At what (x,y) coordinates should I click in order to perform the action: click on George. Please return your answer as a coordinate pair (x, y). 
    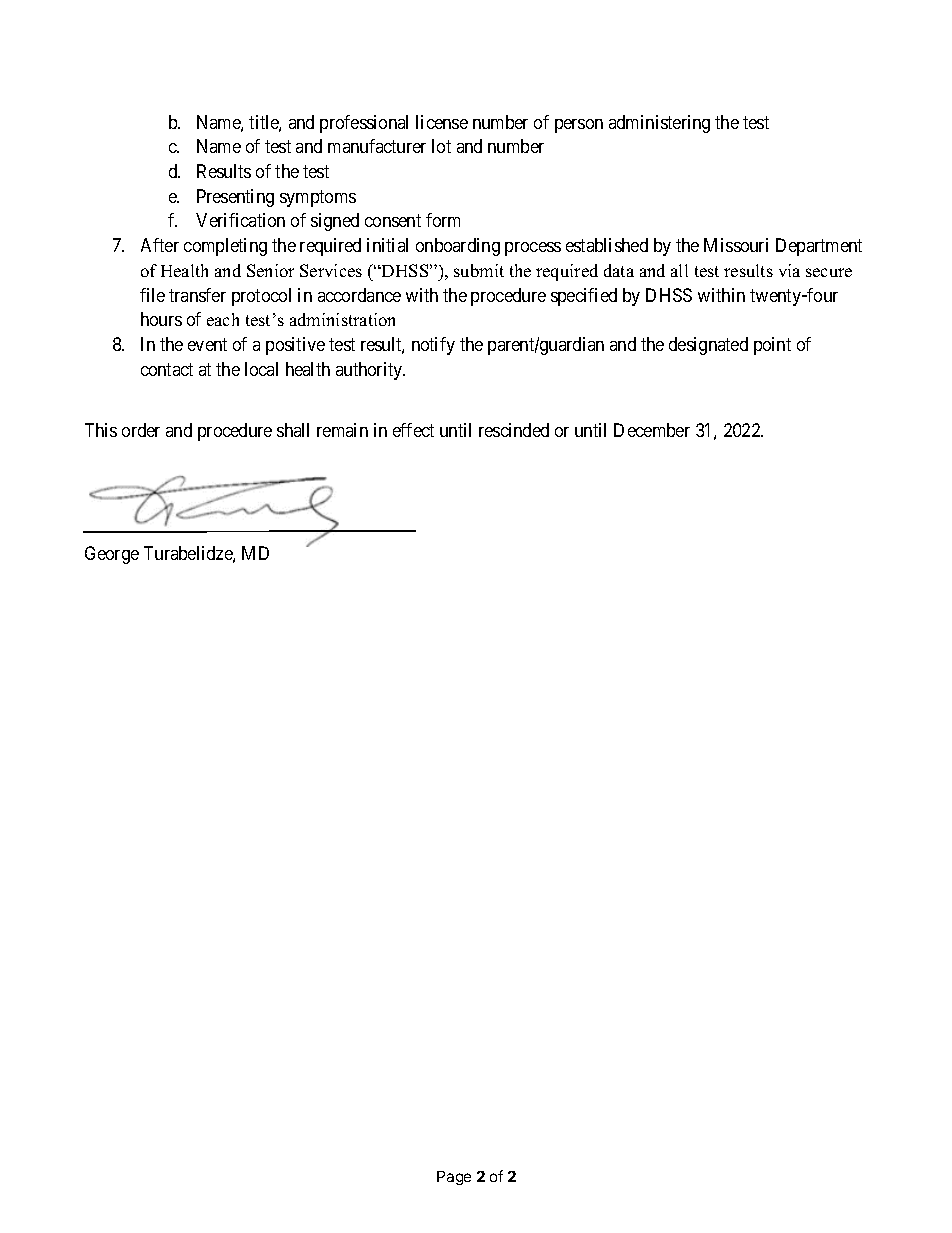
    Looking at the image, I should click on (112, 555).
